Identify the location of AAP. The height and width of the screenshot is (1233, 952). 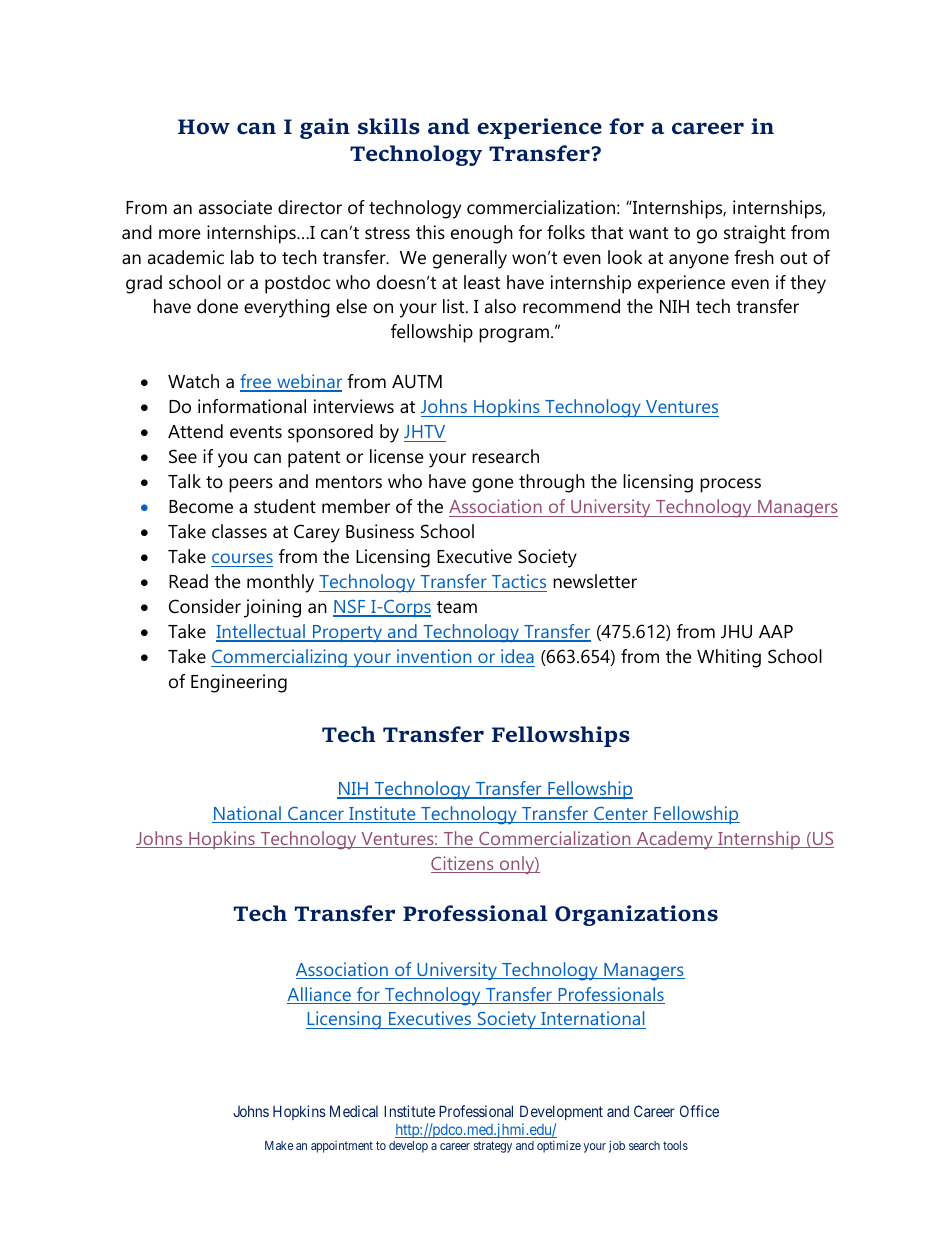
(776, 631).
